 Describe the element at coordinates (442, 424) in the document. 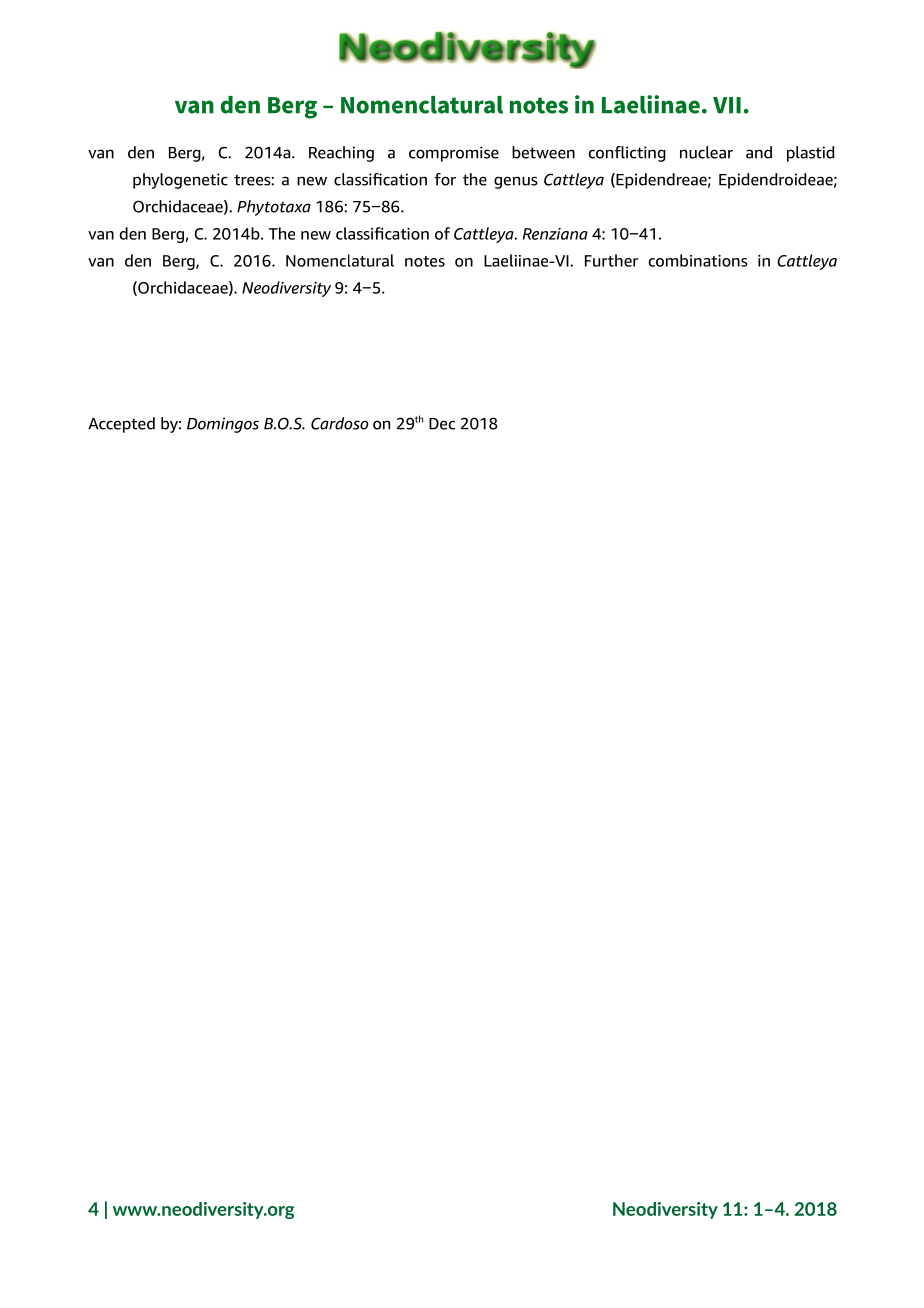

I see `Dec` at that location.
